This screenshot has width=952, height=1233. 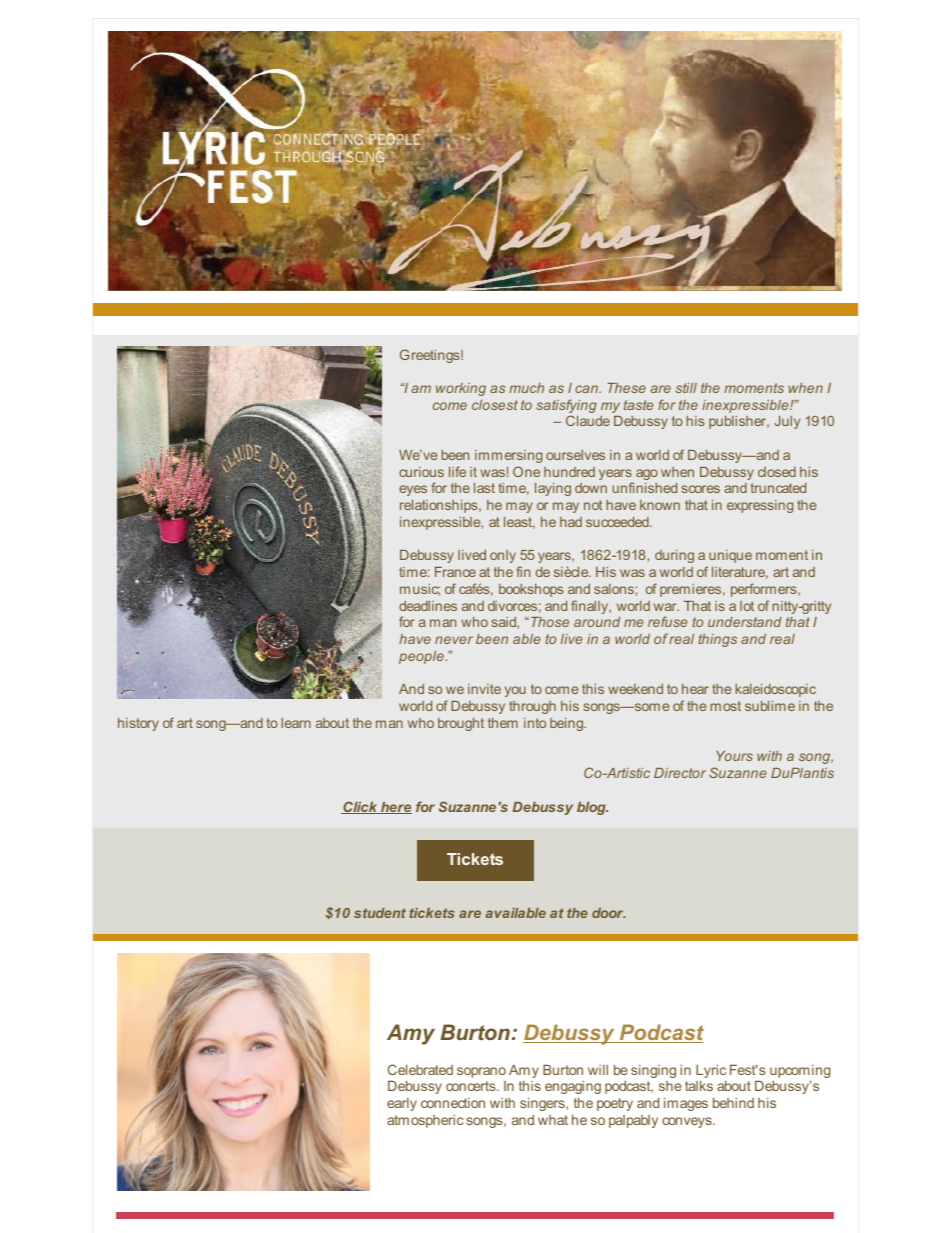 I want to click on closest, so click(x=495, y=405).
